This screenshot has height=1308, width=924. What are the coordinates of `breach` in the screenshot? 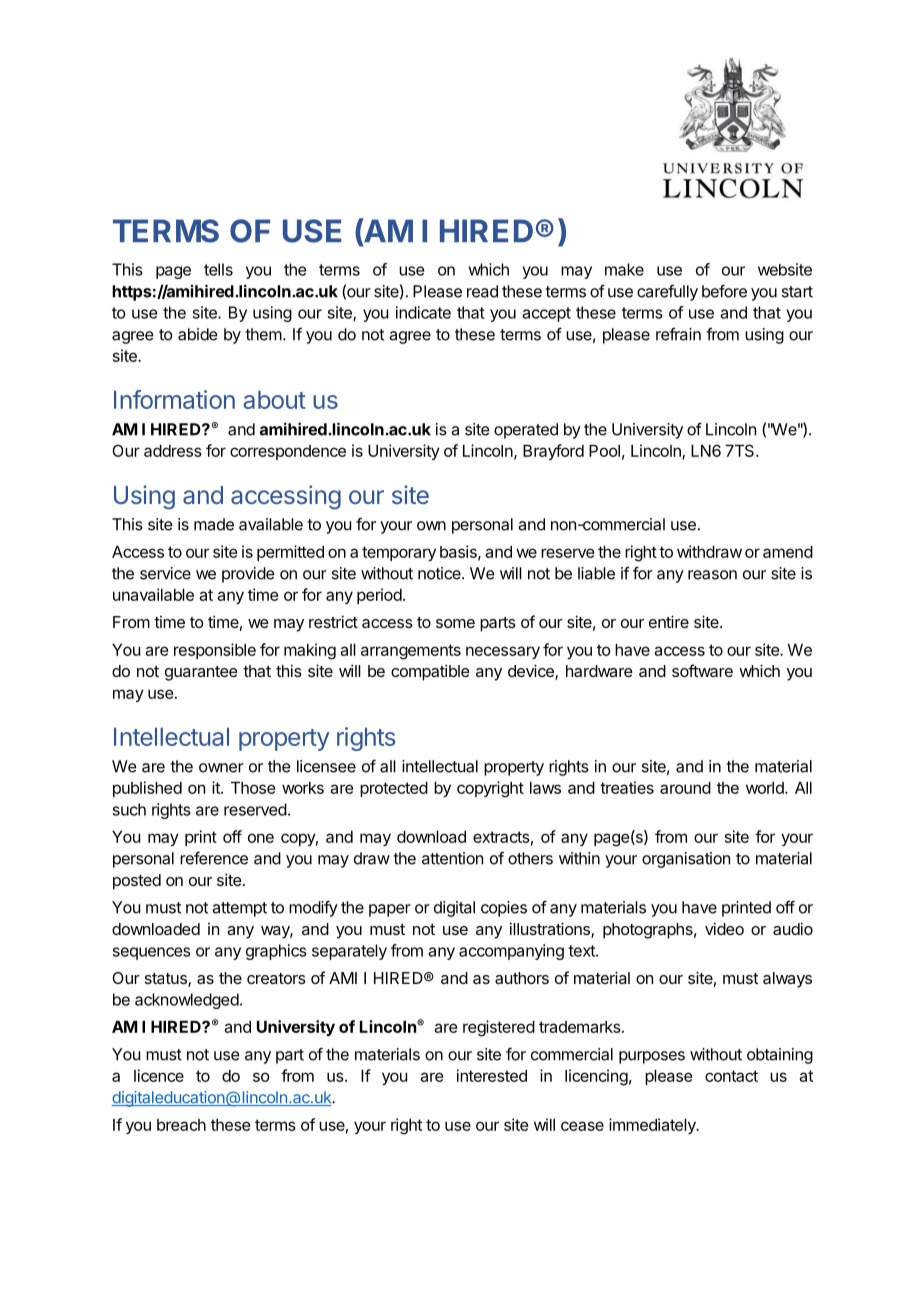 It's located at (181, 1125).
